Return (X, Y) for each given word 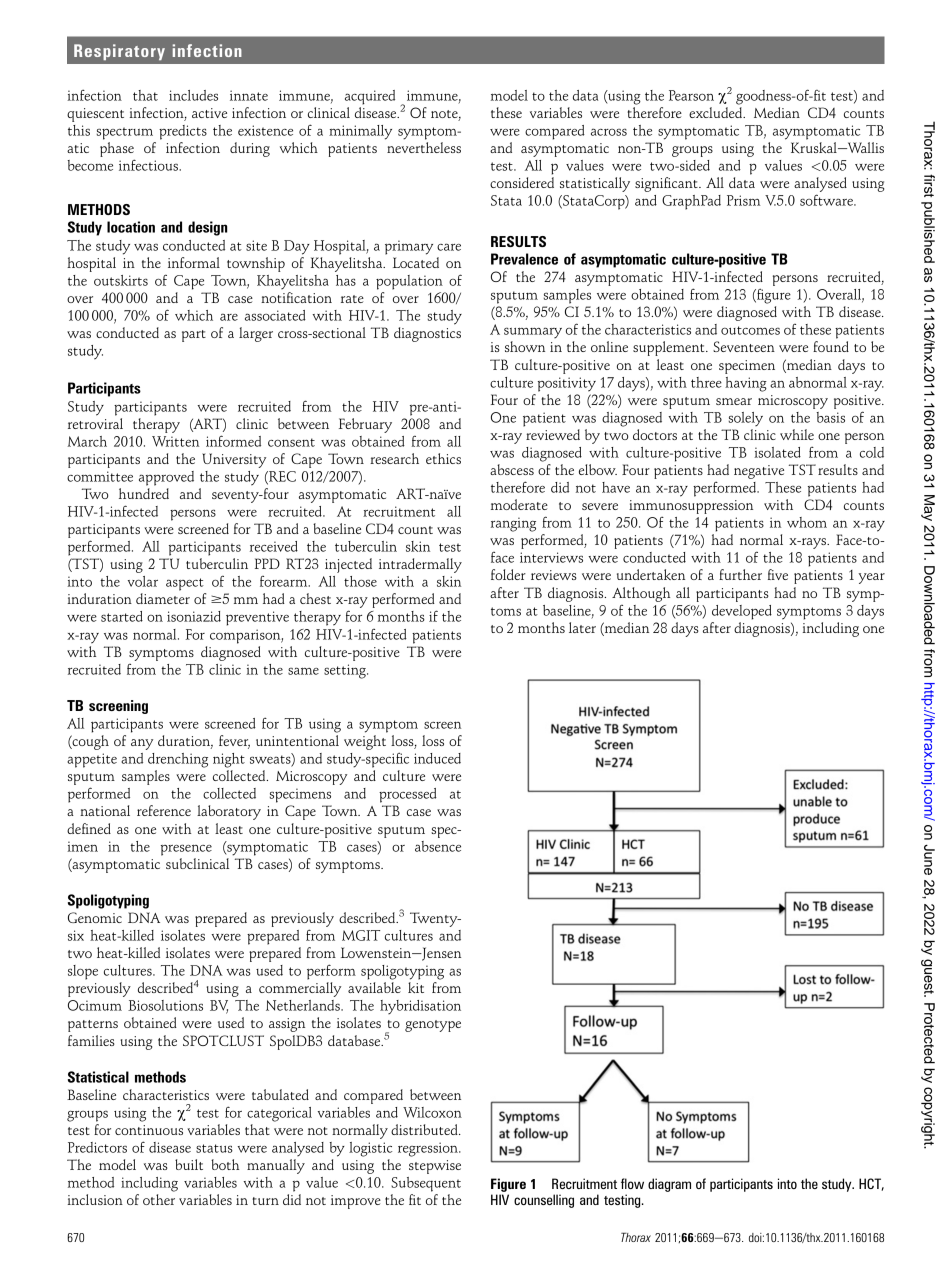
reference (164, 810)
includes (193, 95)
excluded (717, 112)
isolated (777, 452)
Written (175, 441)
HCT (871, 1184)
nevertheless (424, 147)
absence (438, 846)
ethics (443, 458)
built (189, 1164)
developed (742, 612)
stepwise (435, 1167)
